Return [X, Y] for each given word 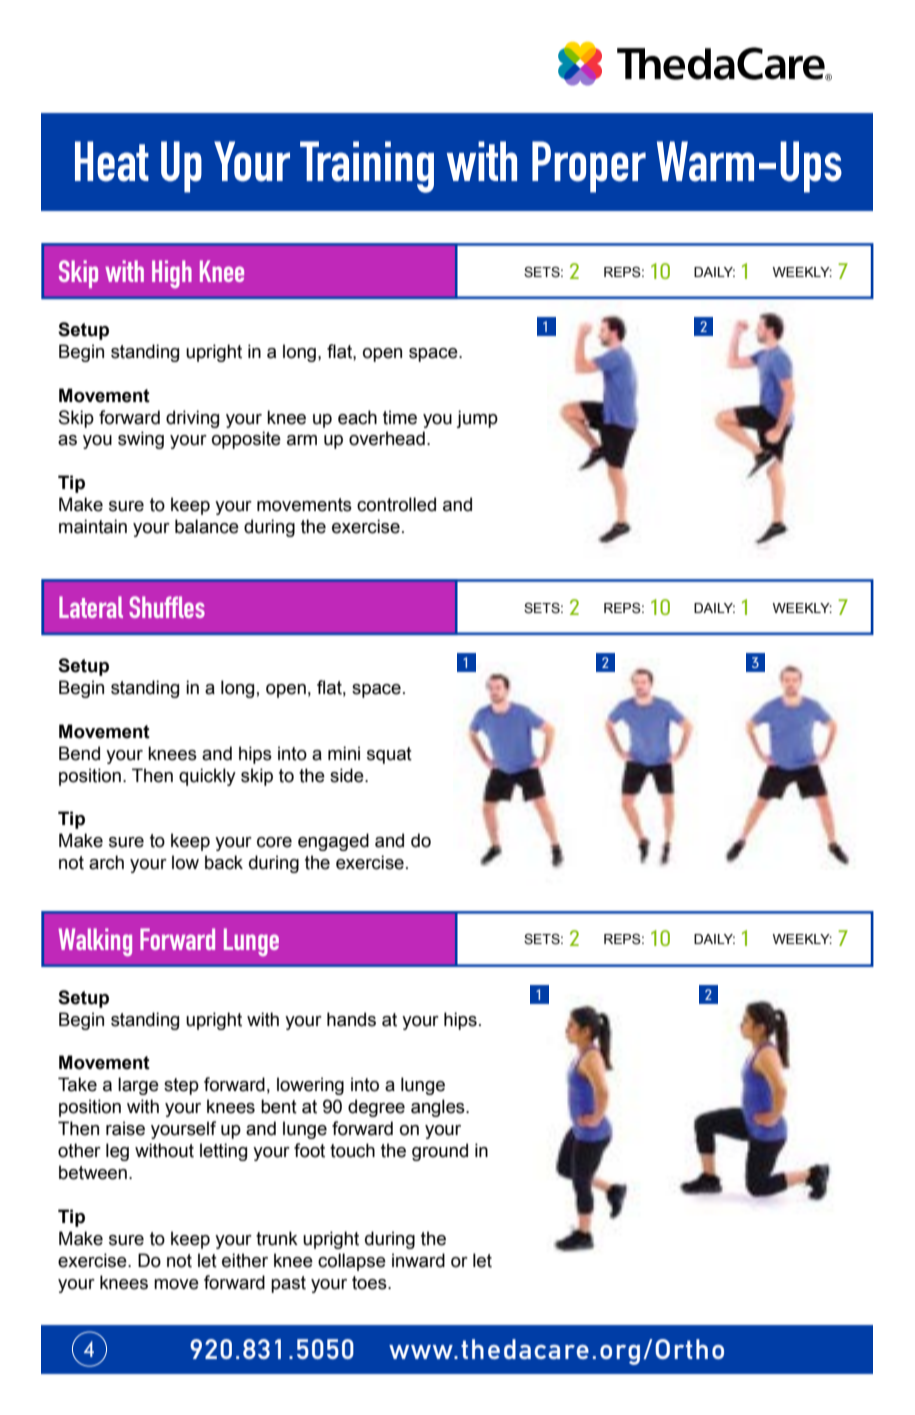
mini [344, 753]
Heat [112, 161]
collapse [352, 1262]
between [93, 1172]
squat [389, 755]
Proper [589, 167]
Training [367, 167]
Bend [79, 753]
